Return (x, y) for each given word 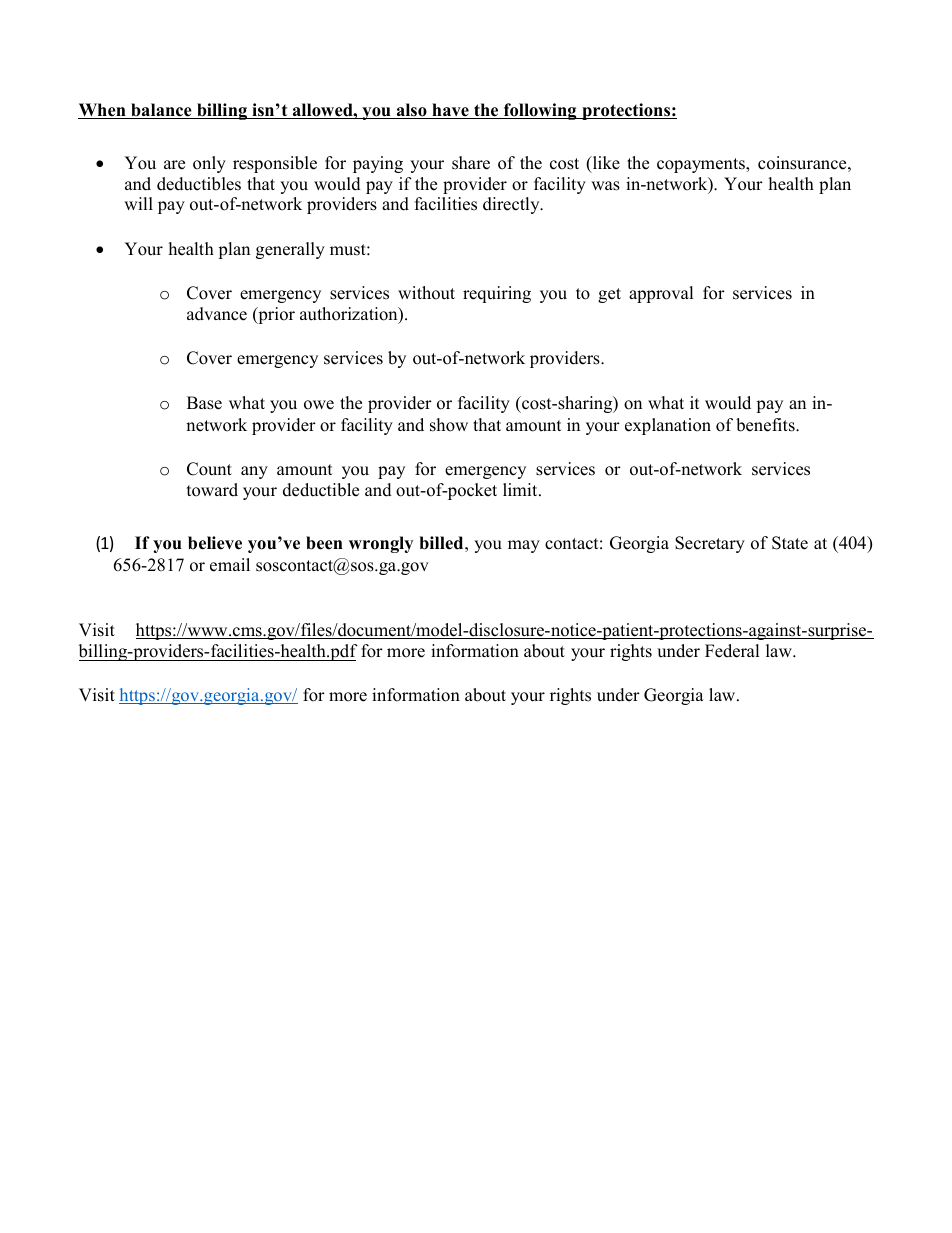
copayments (702, 165)
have (450, 111)
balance (161, 111)
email (230, 565)
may (524, 546)
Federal (732, 651)
